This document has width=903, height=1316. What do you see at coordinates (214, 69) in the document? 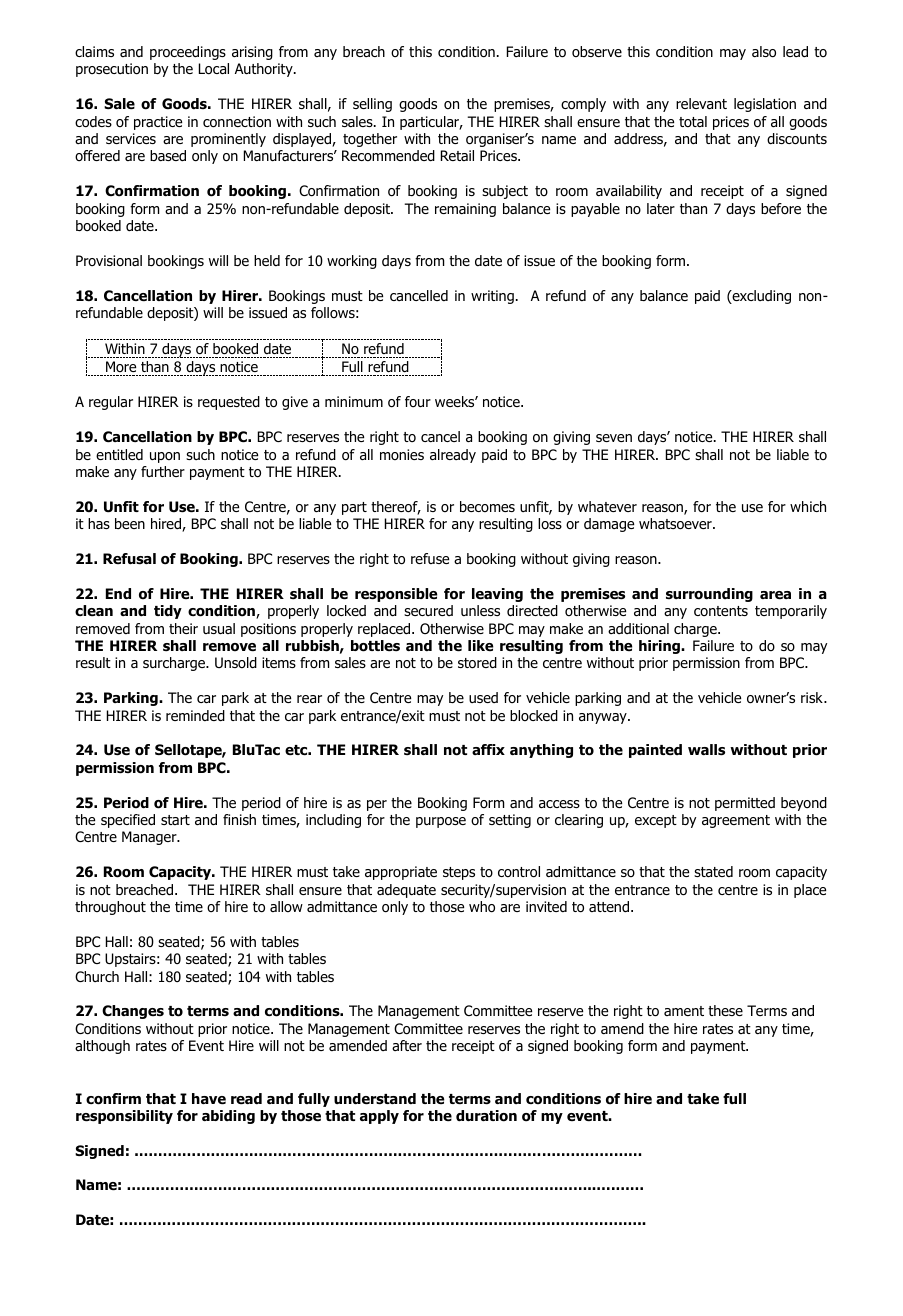
I see `Local` at bounding box center [214, 69].
